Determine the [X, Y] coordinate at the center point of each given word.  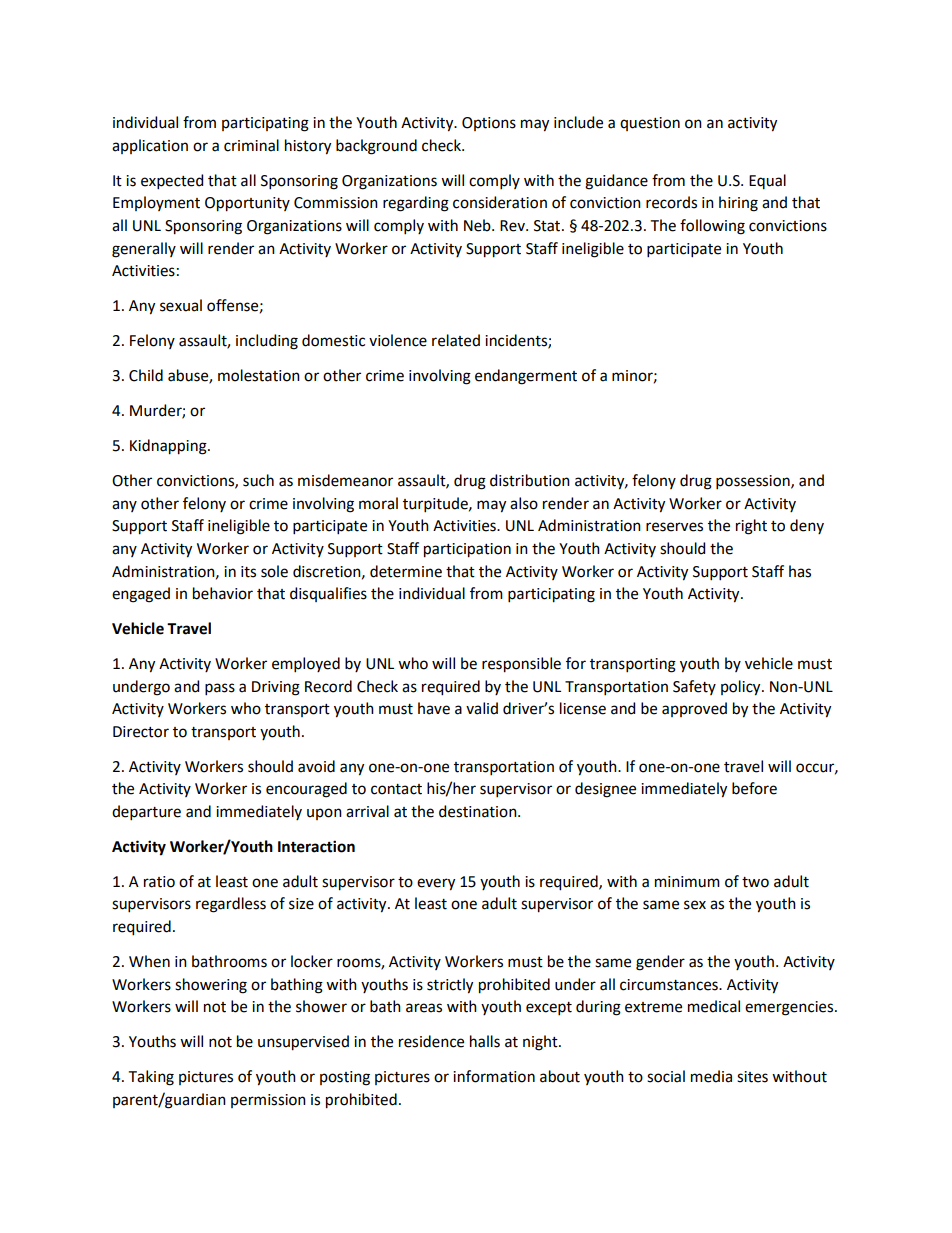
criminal [251, 145]
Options [489, 124]
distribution [530, 480]
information [494, 1076]
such [258, 480]
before [754, 788]
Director [141, 732]
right [751, 527]
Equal [767, 181]
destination [479, 811]
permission [268, 1101]
